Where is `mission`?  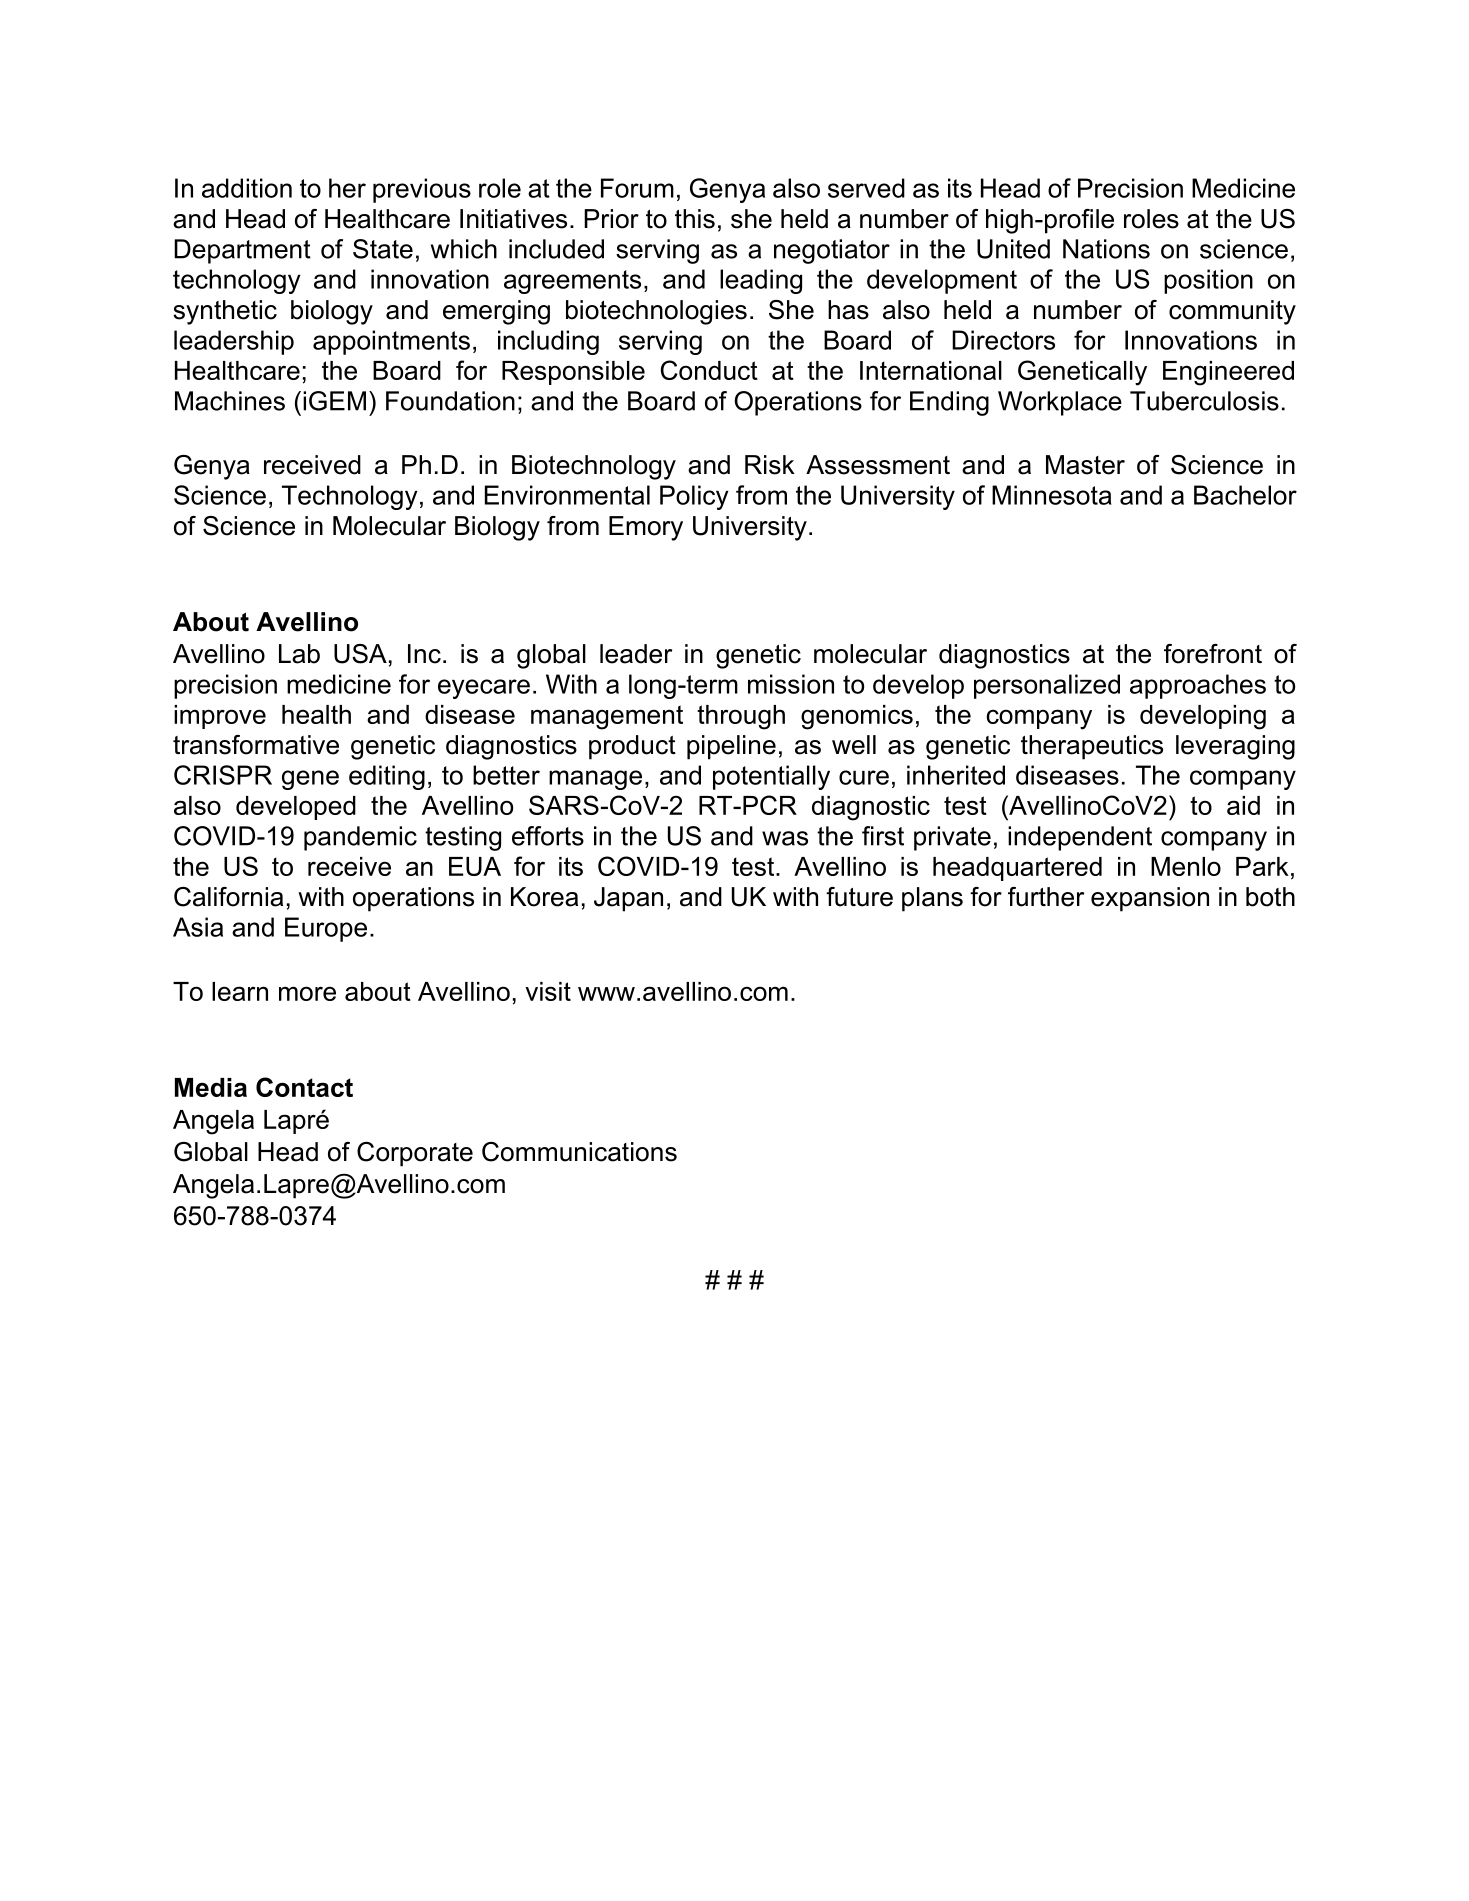 mission is located at coordinates (791, 684).
